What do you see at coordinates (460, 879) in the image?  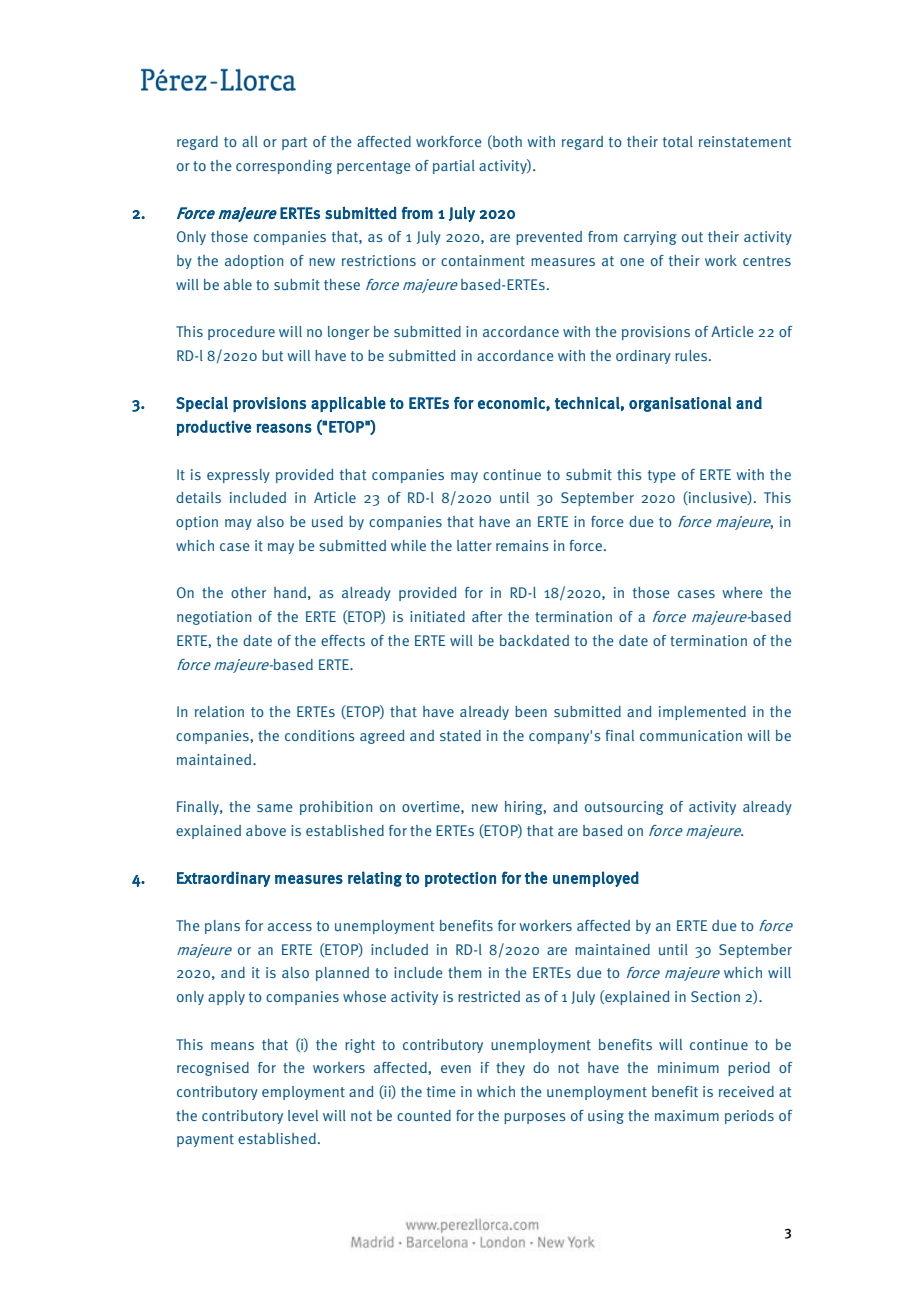 I see `protection` at bounding box center [460, 879].
